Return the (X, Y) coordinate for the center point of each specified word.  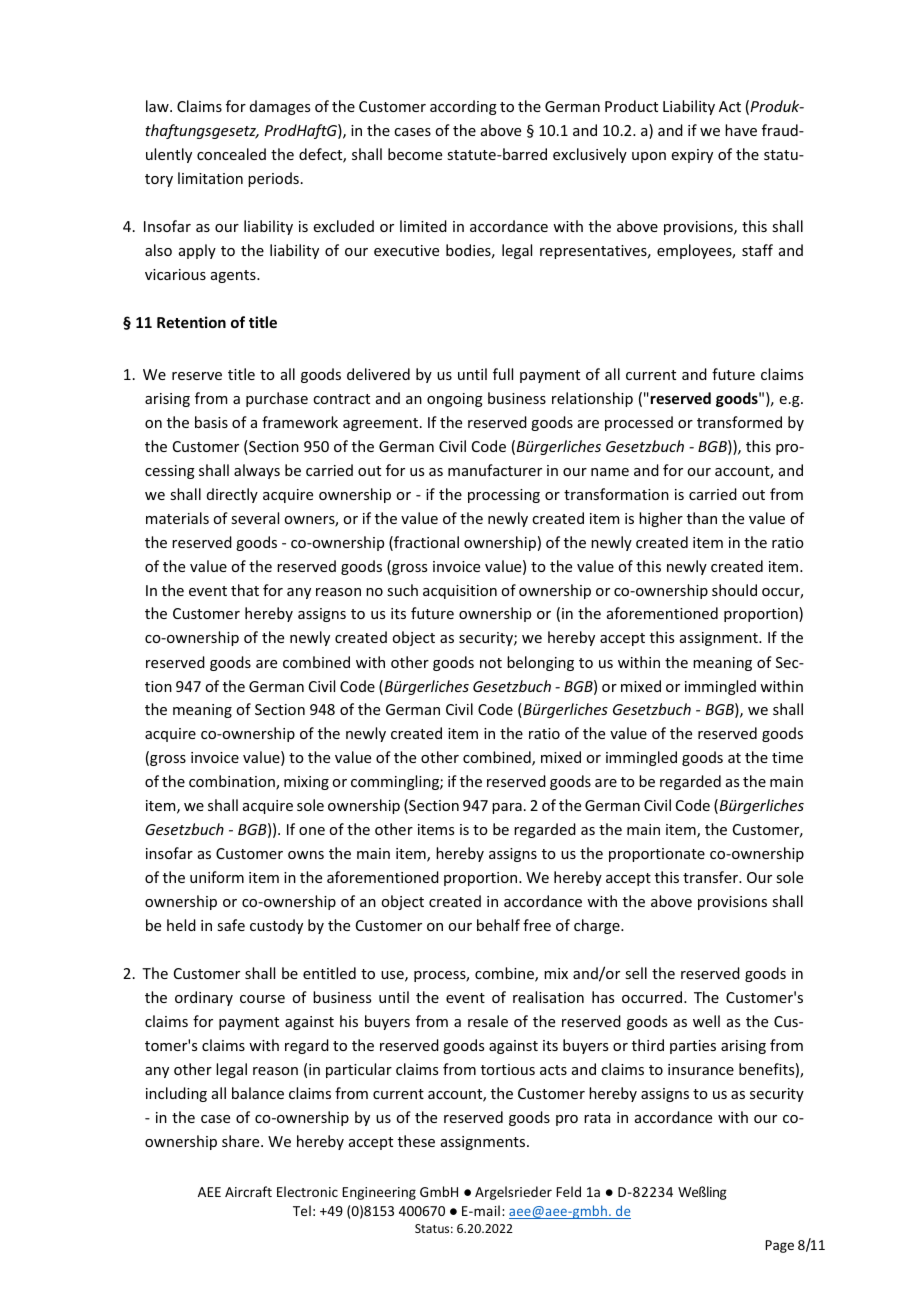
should (734, 590)
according (463, 107)
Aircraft (248, 1191)
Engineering (379, 1193)
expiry (692, 156)
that (245, 590)
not (491, 663)
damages (280, 107)
